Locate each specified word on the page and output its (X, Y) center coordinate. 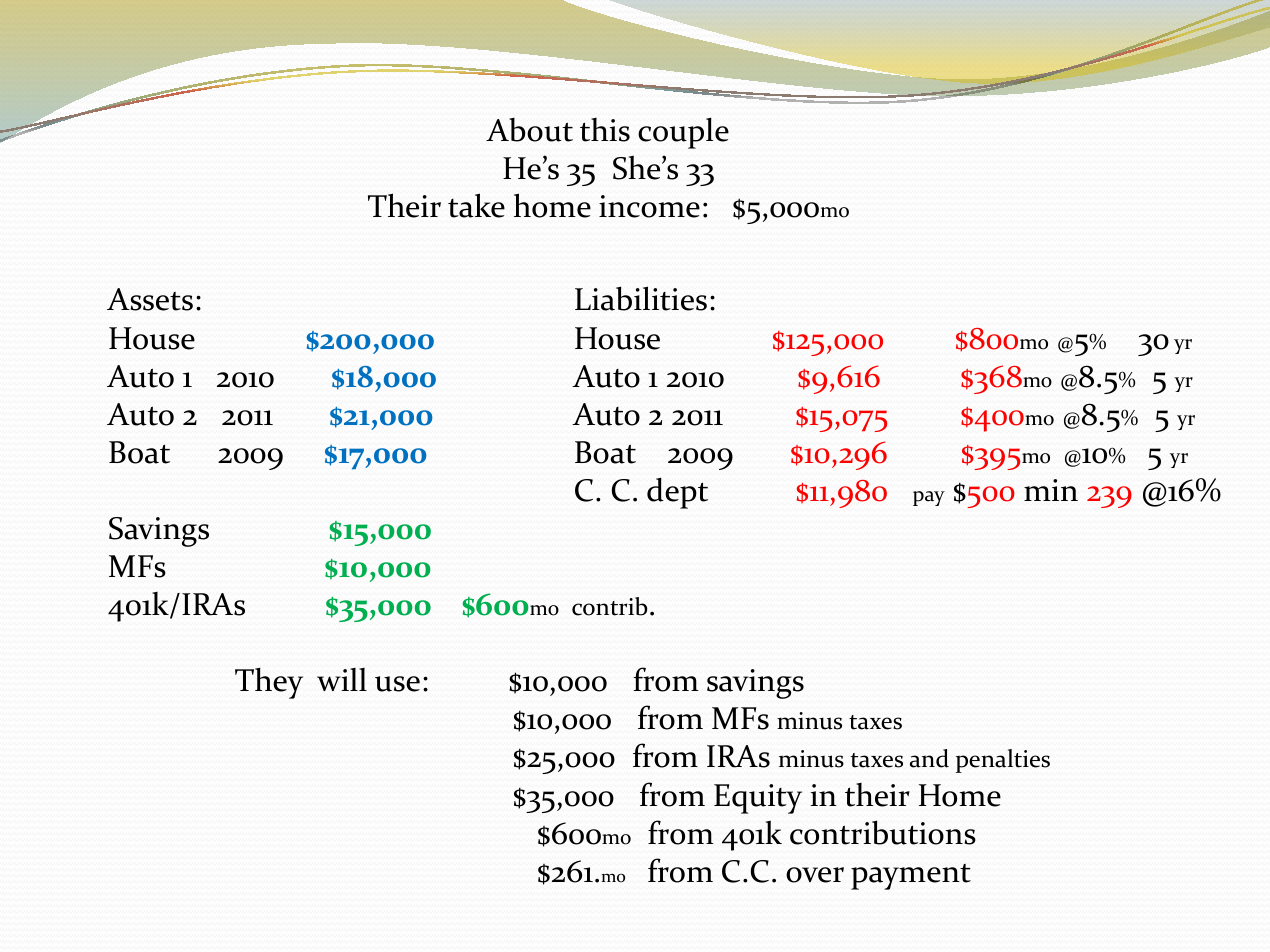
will (342, 679)
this (605, 130)
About (529, 130)
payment (911, 877)
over (815, 875)
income (649, 206)
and (929, 758)
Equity (758, 799)
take (476, 205)
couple (683, 133)
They (269, 683)
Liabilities (641, 298)
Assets (150, 299)
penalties (1003, 761)
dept (677, 493)
